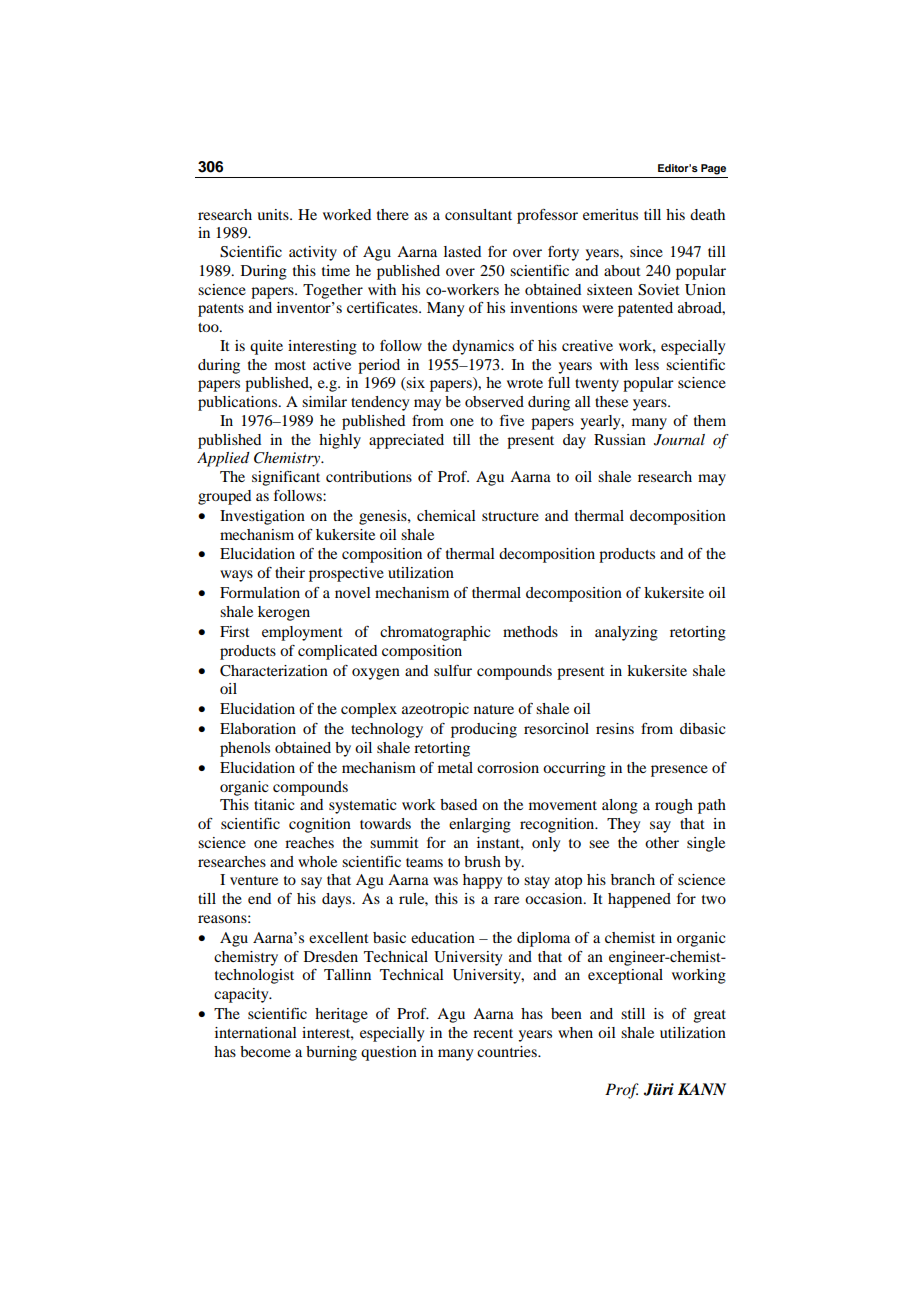 This screenshot has width=924, height=1308. I want to click on become, so click(265, 1051).
